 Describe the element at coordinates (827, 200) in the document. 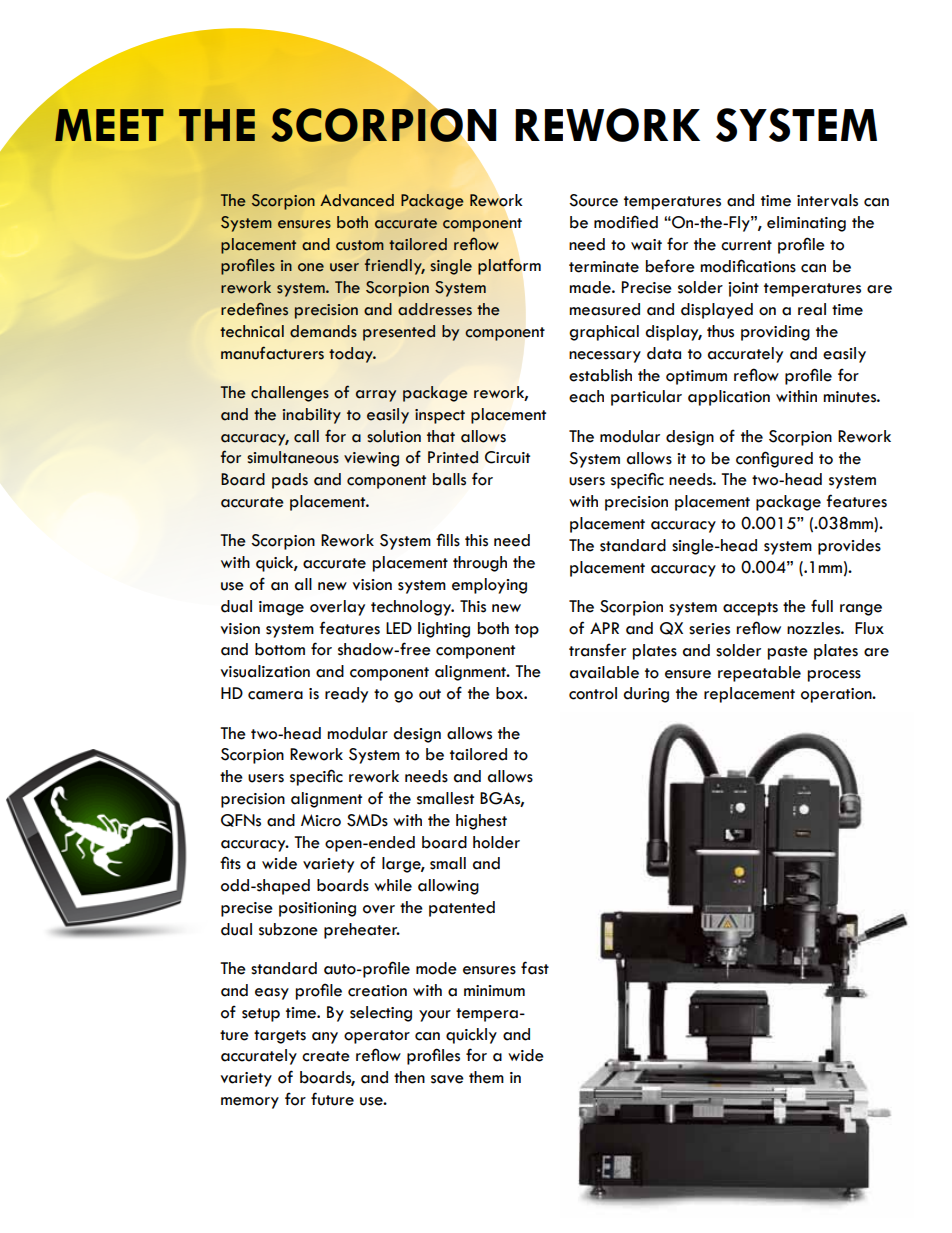

I see `intervals` at that location.
